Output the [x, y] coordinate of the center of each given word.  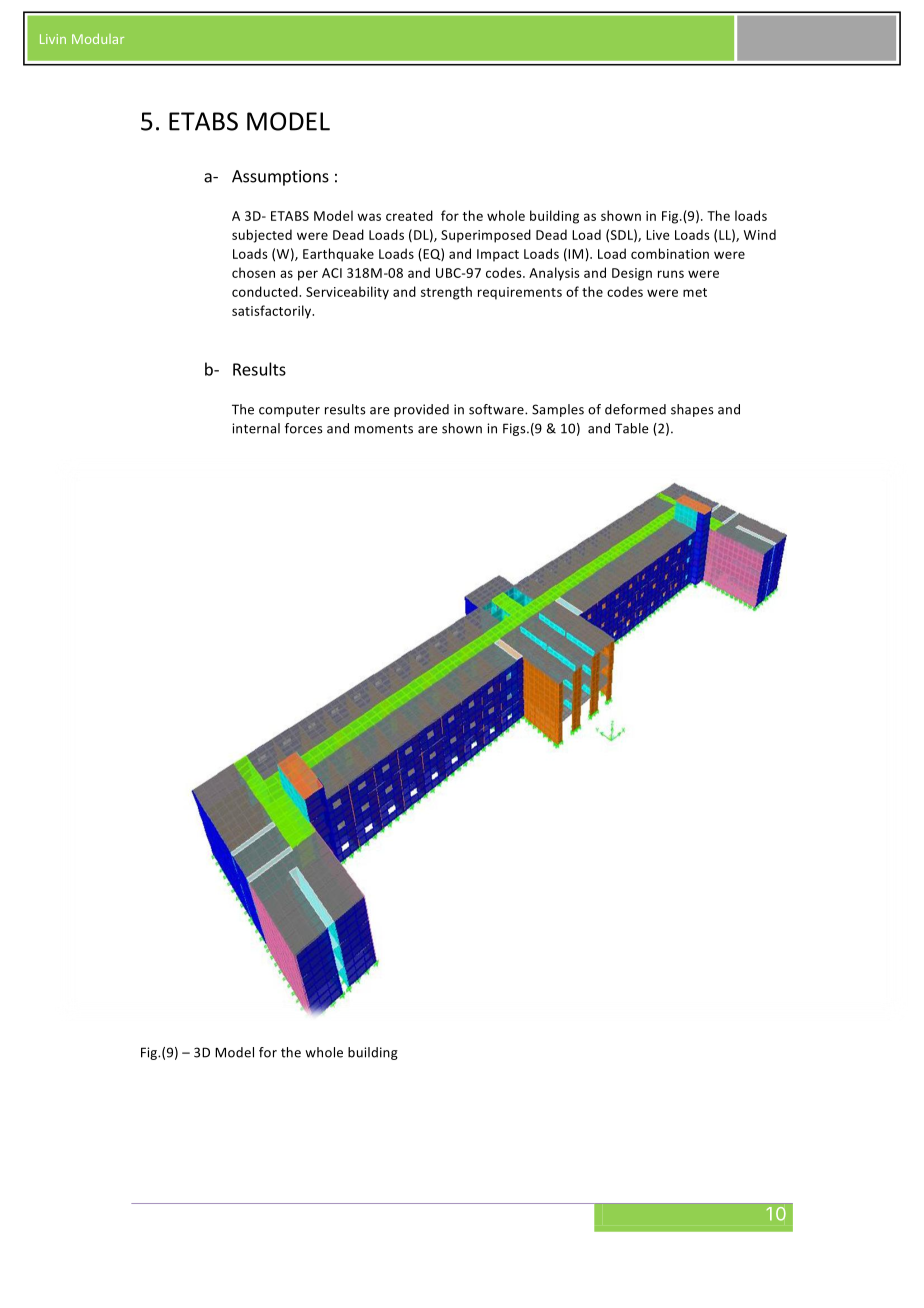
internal [256, 428]
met [695, 292]
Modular [98, 38]
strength [446, 293]
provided [421, 410]
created [409, 215]
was [369, 217]
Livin [53, 39]
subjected [262, 236]
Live [658, 235]
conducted [266, 291]
